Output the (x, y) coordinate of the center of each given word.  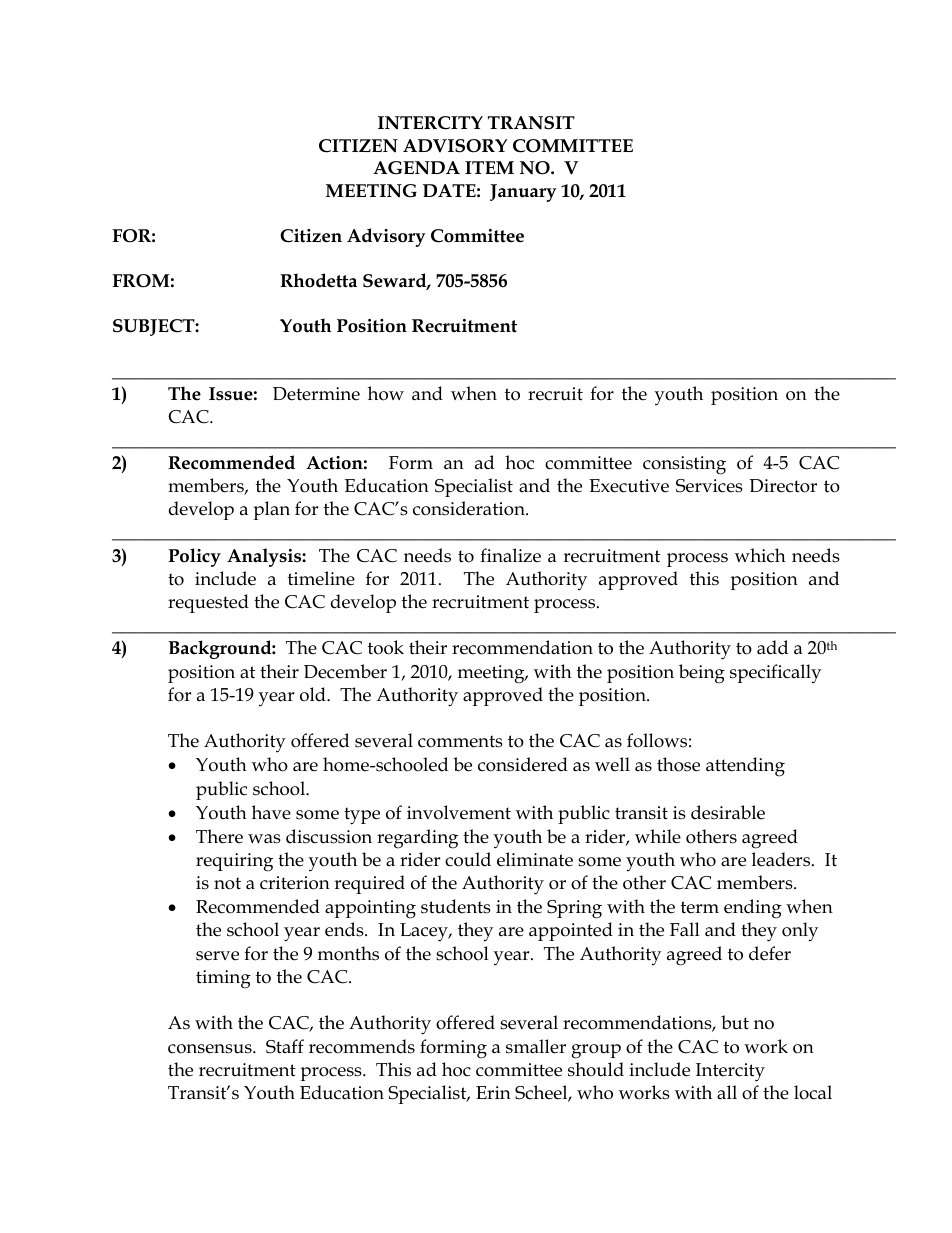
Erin (493, 1092)
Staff (285, 1046)
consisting (684, 465)
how (386, 393)
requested (208, 603)
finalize (510, 555)
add (772, 647)
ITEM (489, 167)
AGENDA (416, 168)
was (264, 839)
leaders (782, 859)
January (523, 193)
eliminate (535, 859)
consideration (470, 508)
